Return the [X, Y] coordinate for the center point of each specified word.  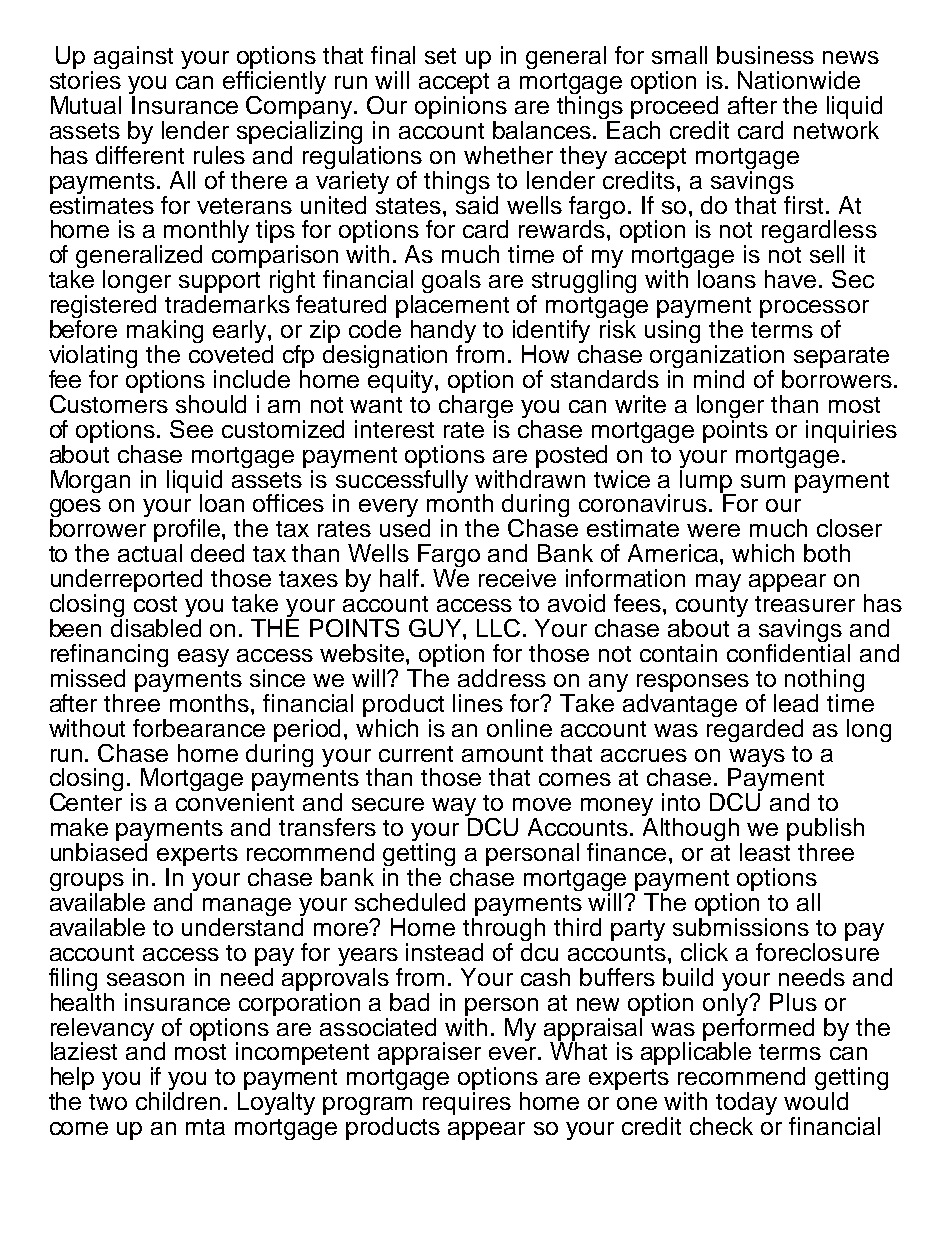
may [718, 583]
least [765, 852]
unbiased [99, 852]
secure [388, 804]
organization [717, 358]
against [133, 57]
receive [517, 578]
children [178, 1101]
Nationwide [799, 80]
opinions [461, 107]
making [165, 333]
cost [155, 604]
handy [443, 333]
